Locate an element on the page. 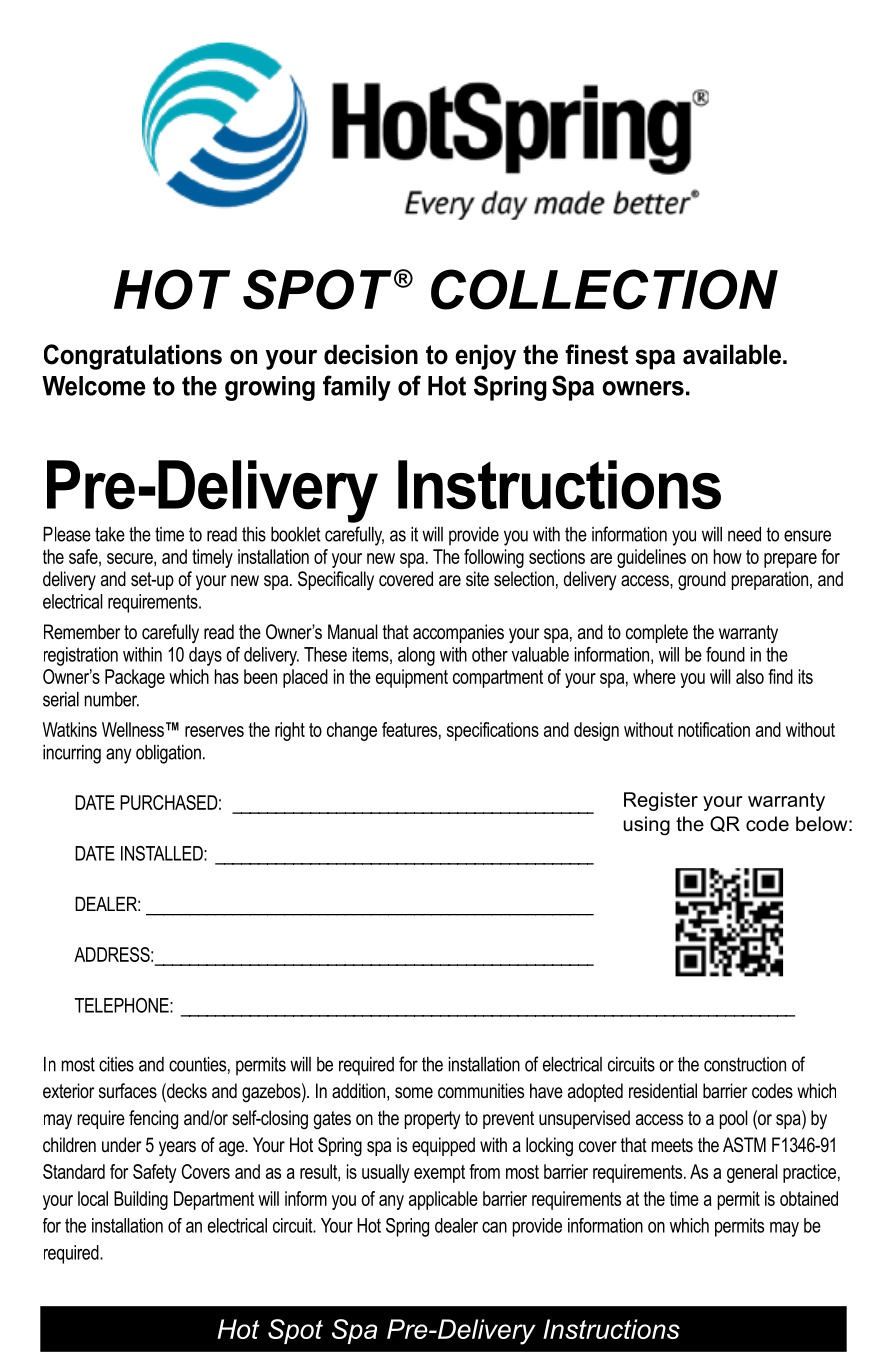  applicable is located at coordinates (443, 1200).
